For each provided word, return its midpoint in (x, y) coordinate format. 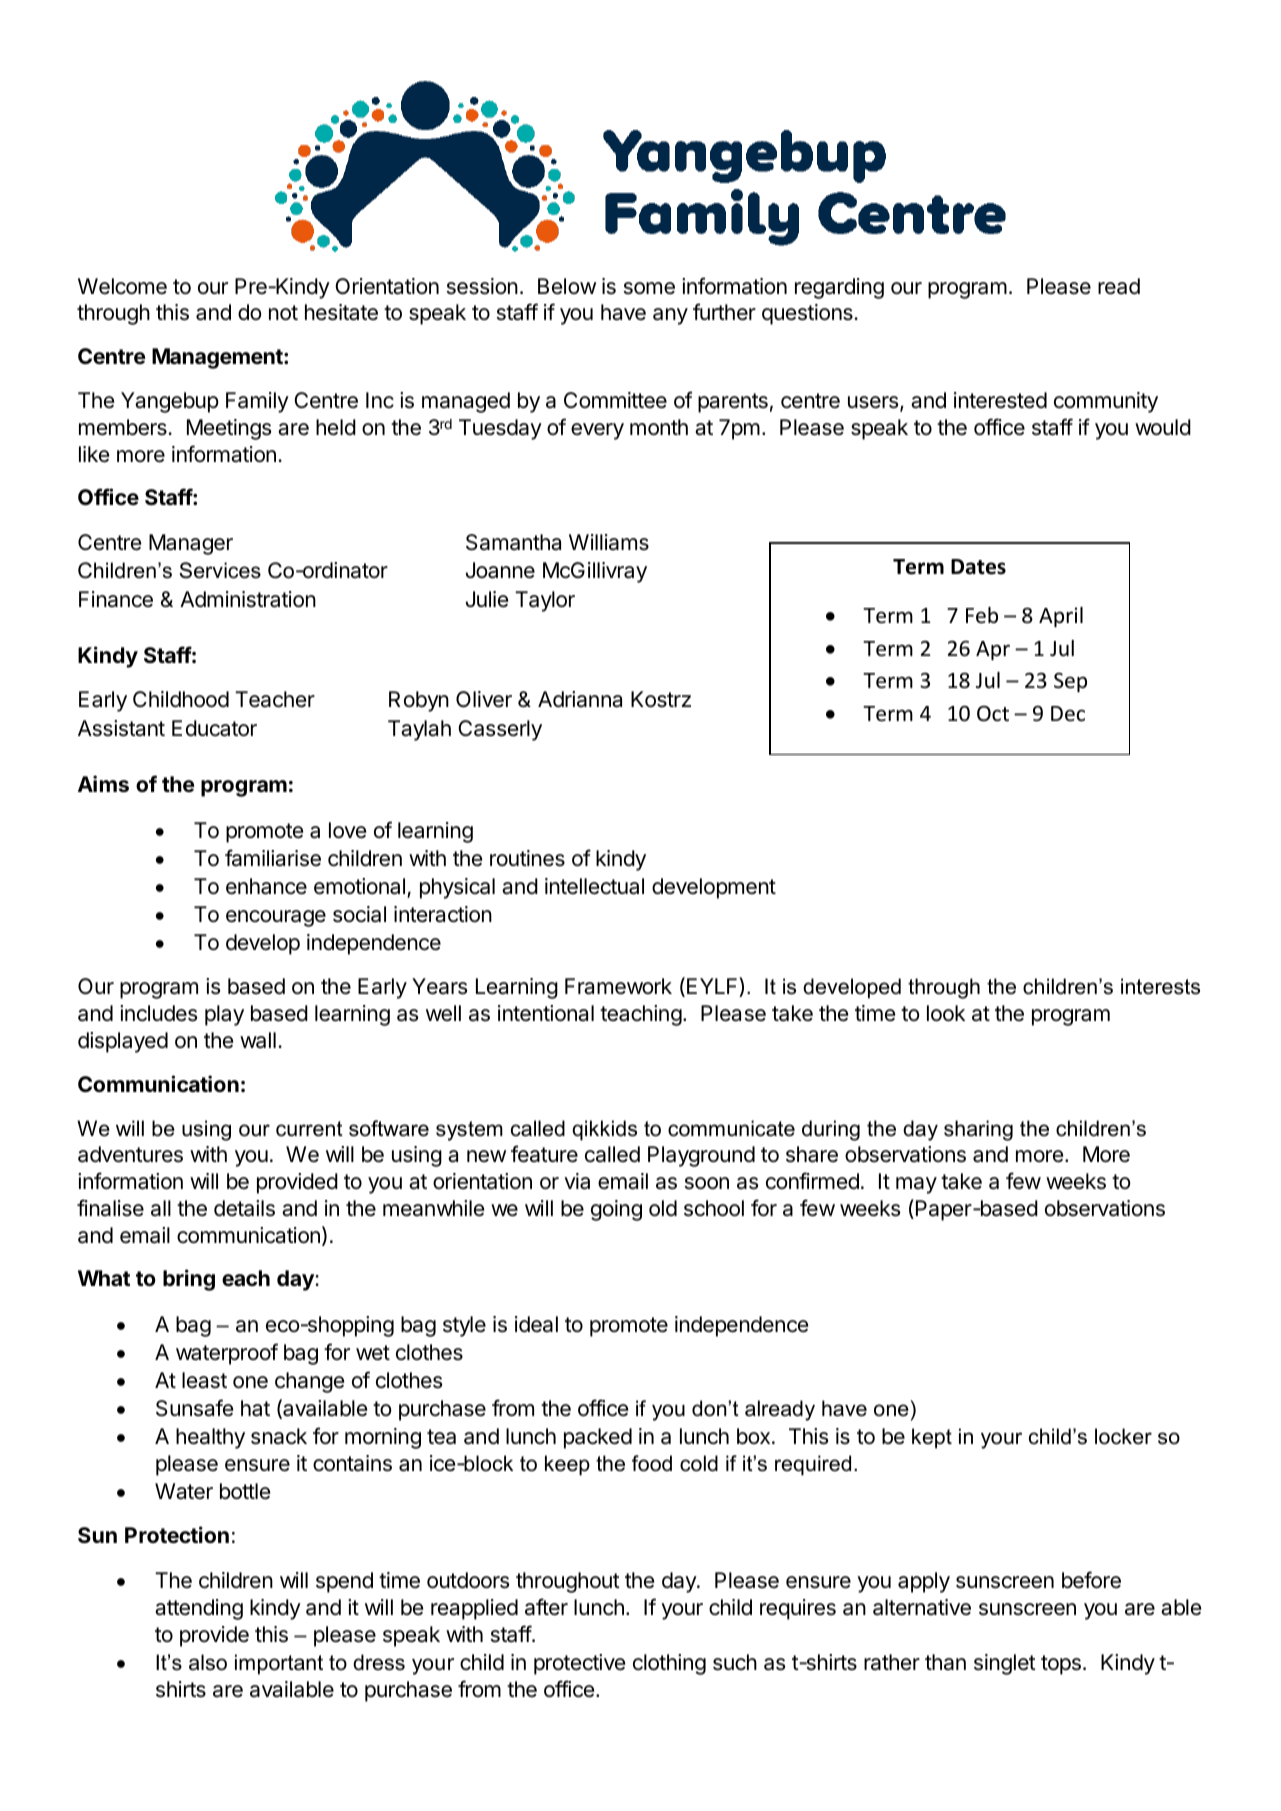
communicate (731, 1128)
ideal (536, 1324)
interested (1000, 400)
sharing (978, 1130)
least (204, 1380)
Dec (1068, 714)
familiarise (273, 858)
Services (220, 570)
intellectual (594, 886)
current (309, 1129)
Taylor (545, 601)
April (1061, 617)
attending (199, 1609)
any (670, 316)
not (283, 313)
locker (1123, 1436)
